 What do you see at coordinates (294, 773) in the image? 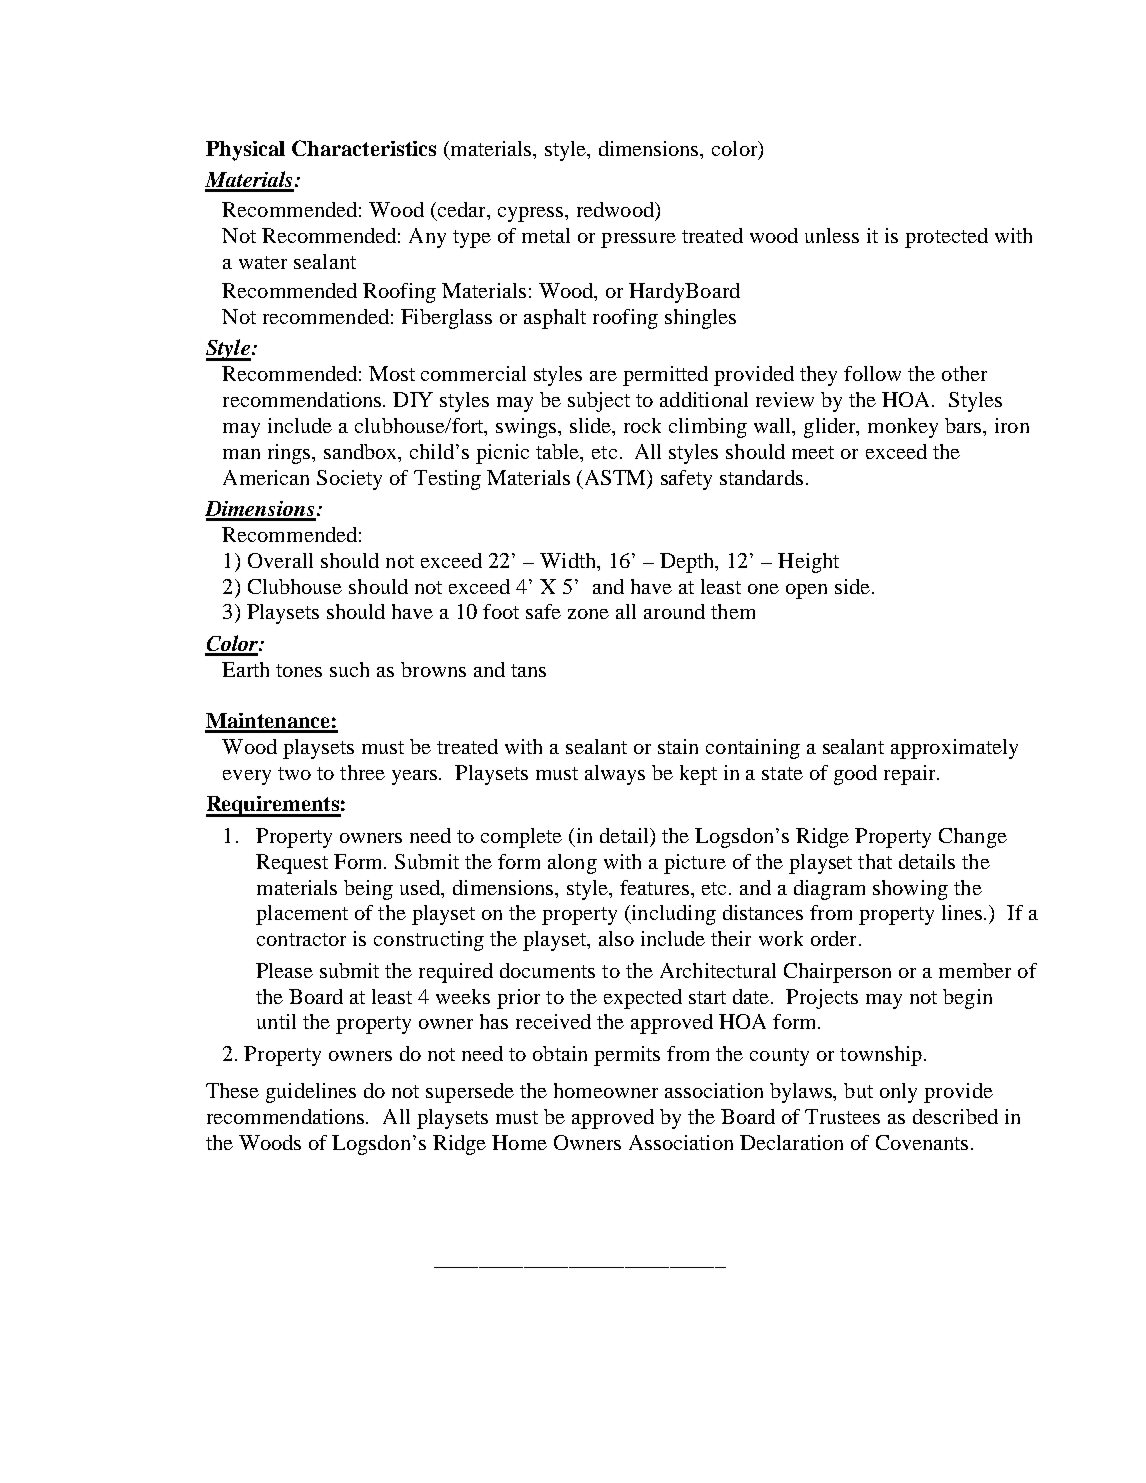
I see `two` at bounding box center [294, 773].
